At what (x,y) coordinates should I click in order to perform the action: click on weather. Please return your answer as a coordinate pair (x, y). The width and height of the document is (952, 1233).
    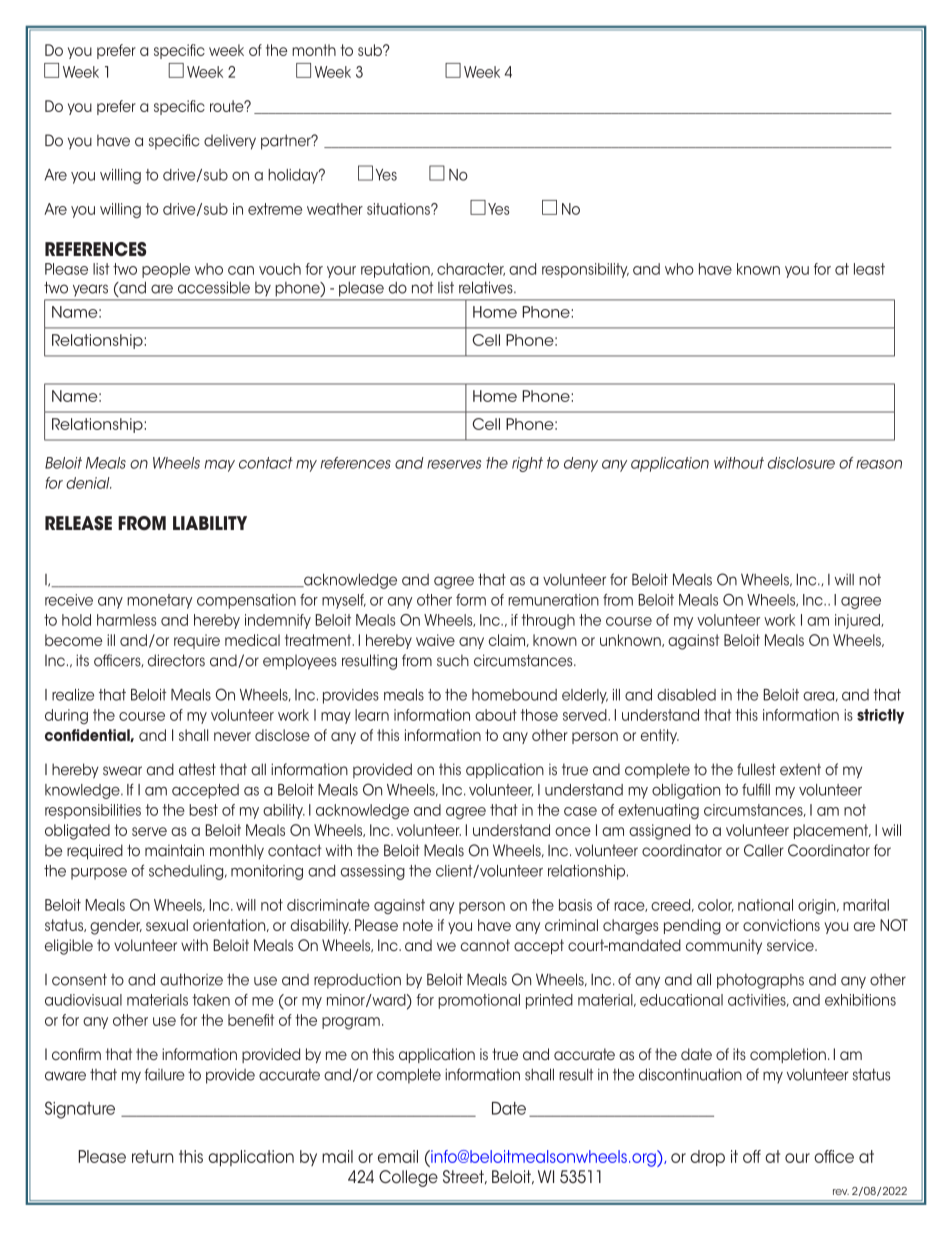
    Looking at the image, I should click on (335, 209).
